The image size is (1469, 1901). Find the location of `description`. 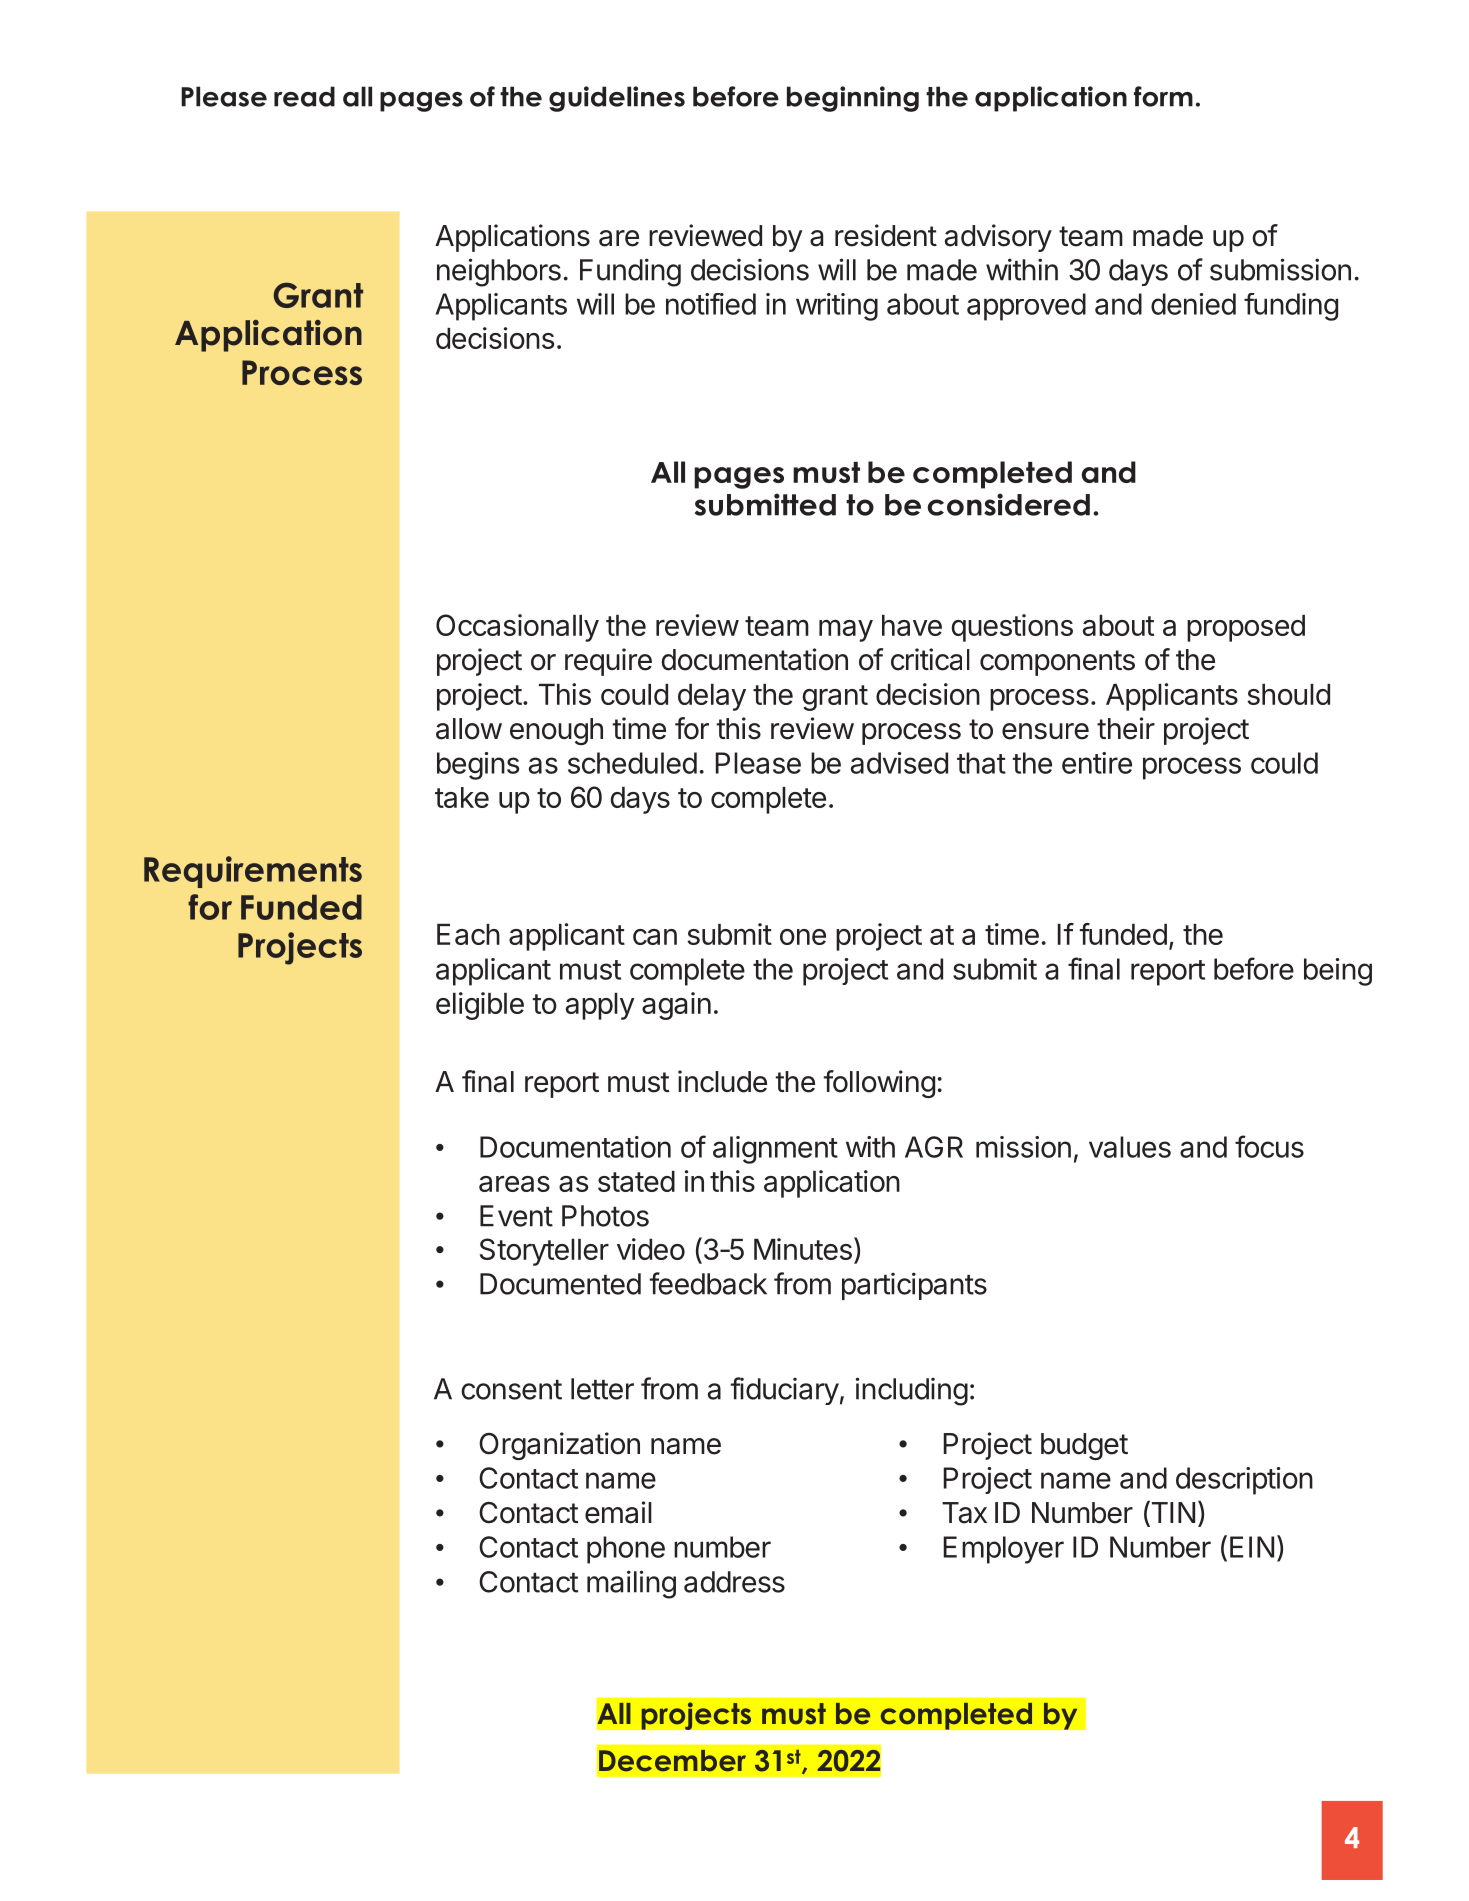

description is located at coordinates (1244, 1481).
